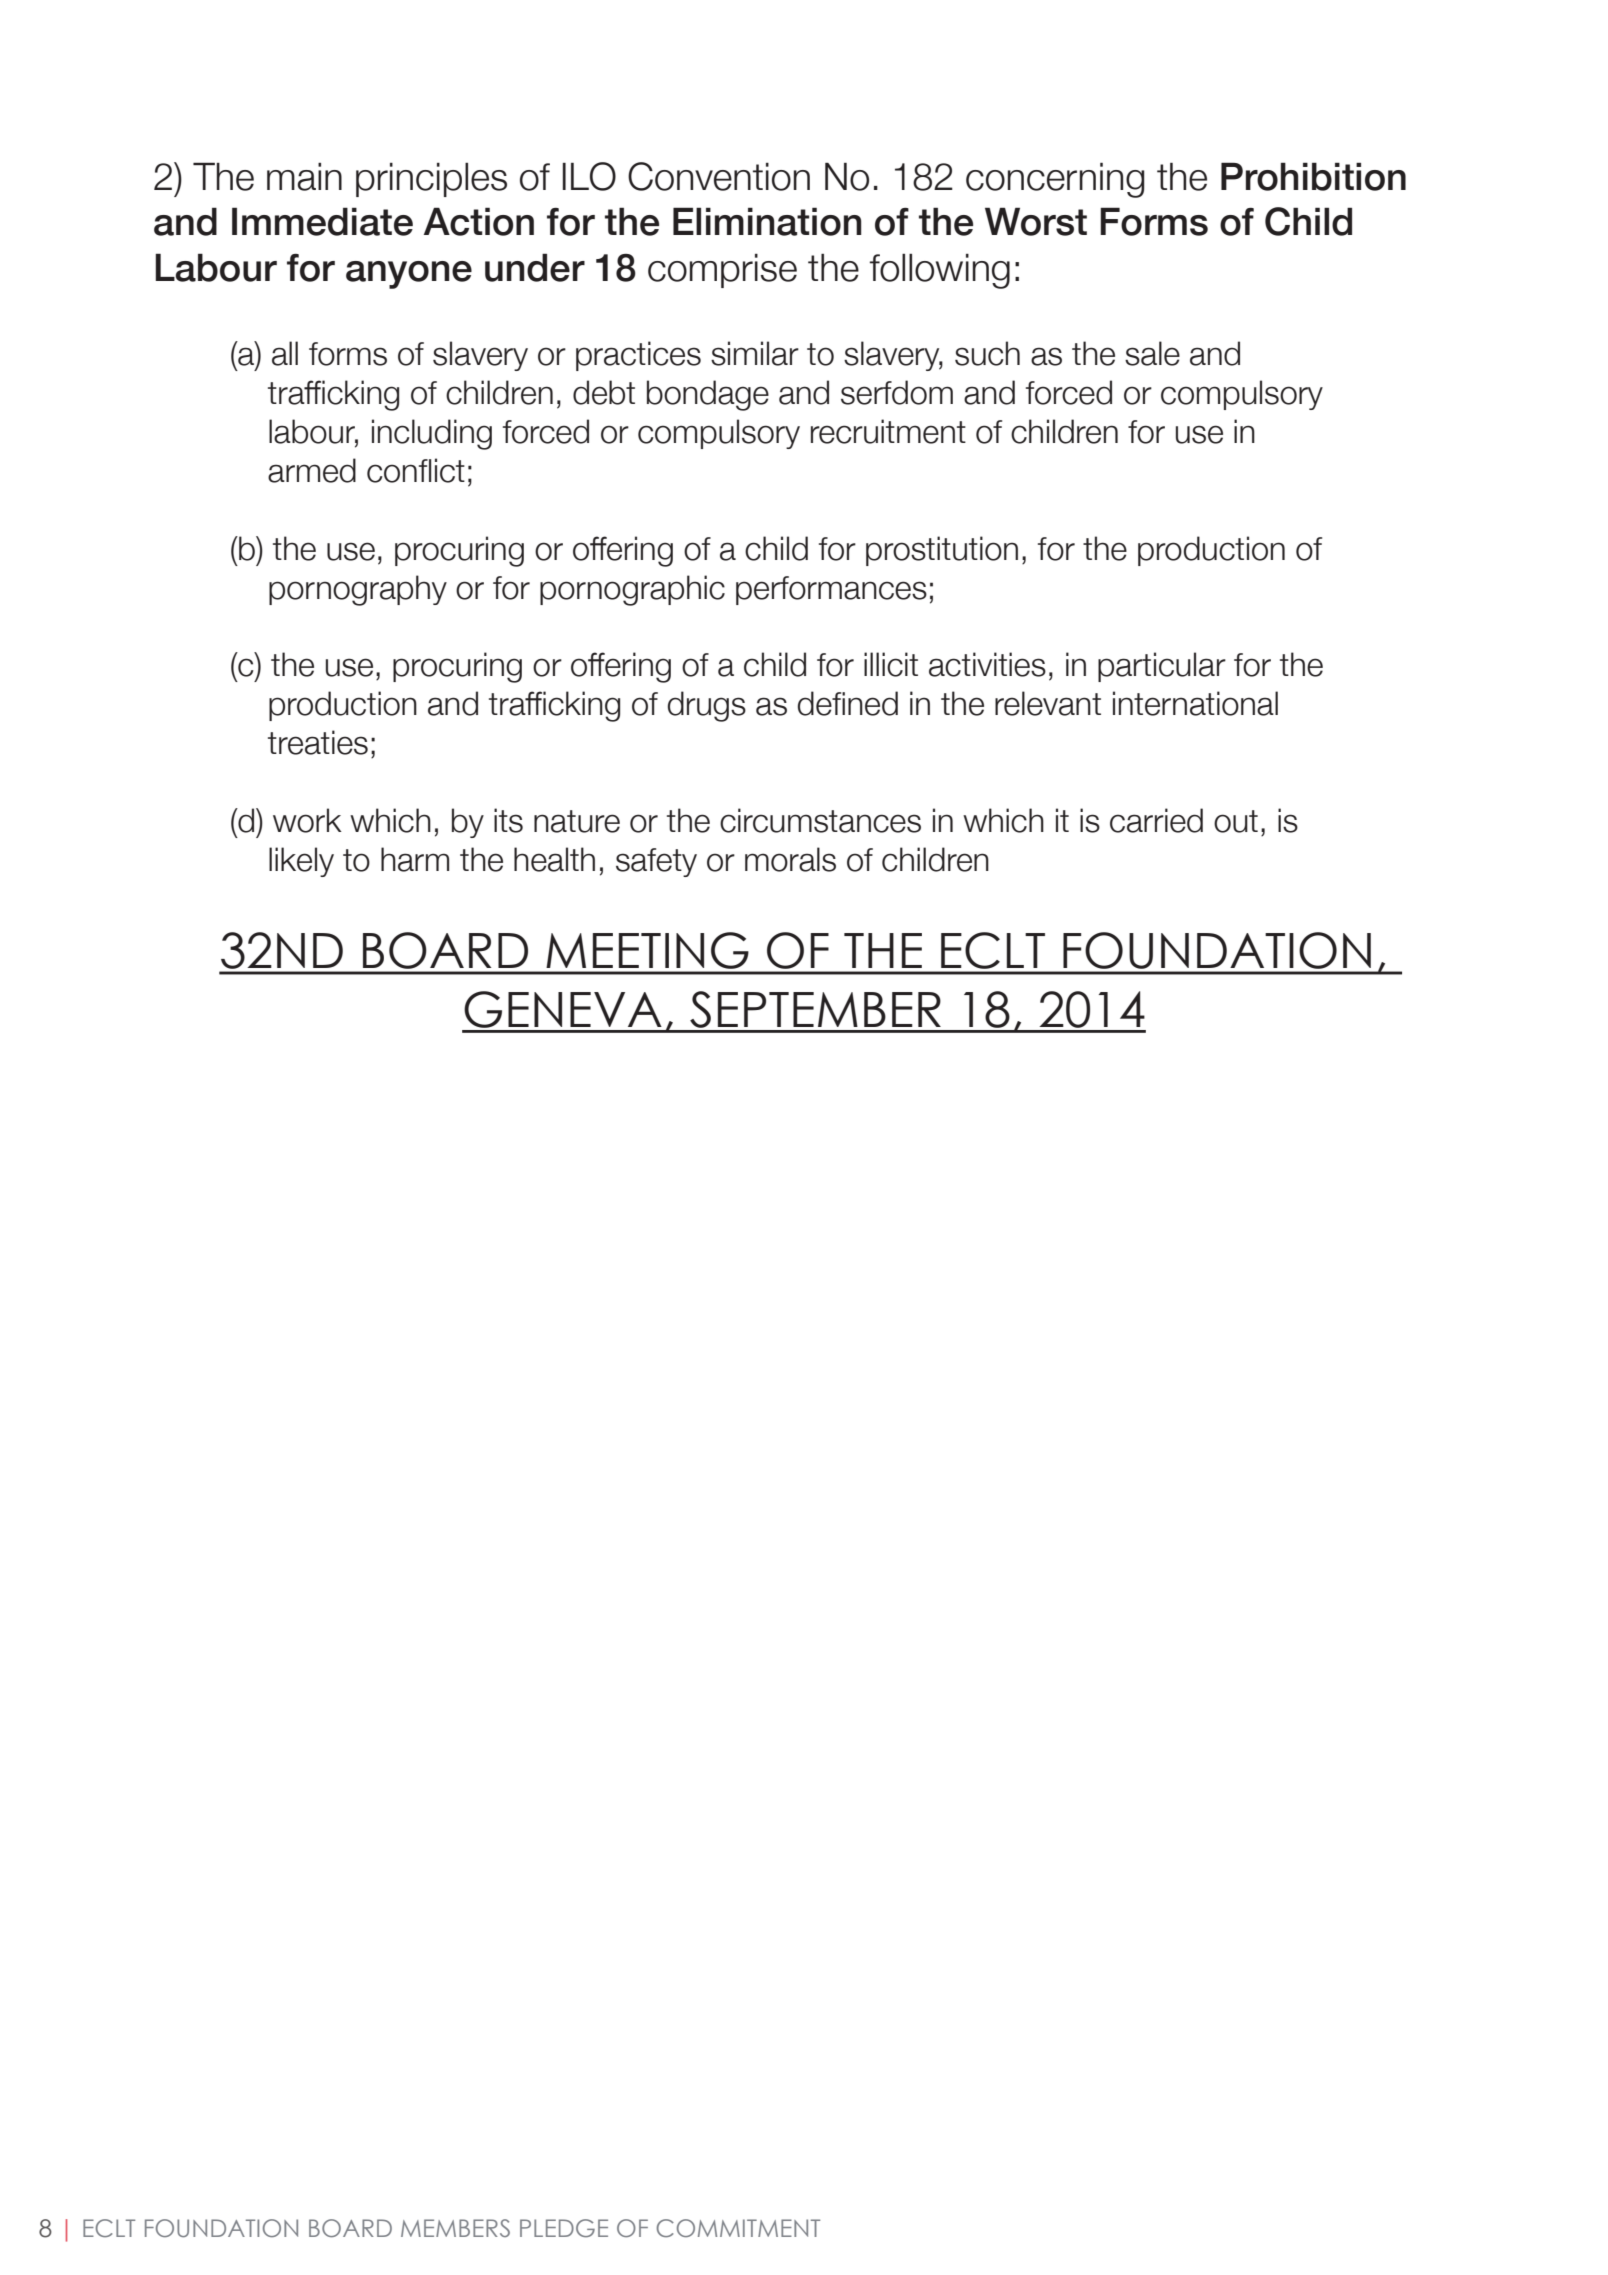  I want to click on anyone, so click(409, 275).
